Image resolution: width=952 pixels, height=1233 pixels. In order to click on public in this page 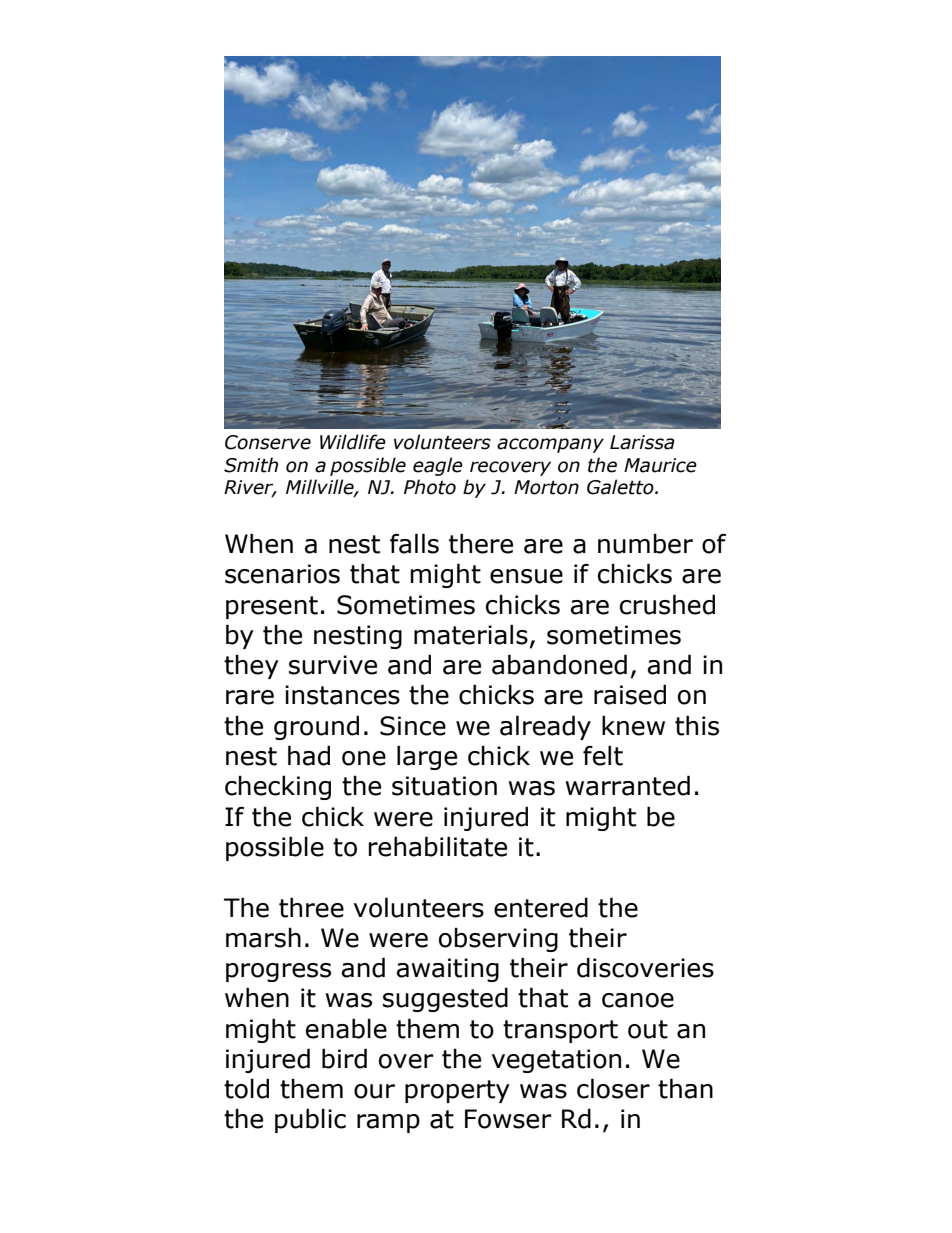, I will do `click(310, 1120)`.
